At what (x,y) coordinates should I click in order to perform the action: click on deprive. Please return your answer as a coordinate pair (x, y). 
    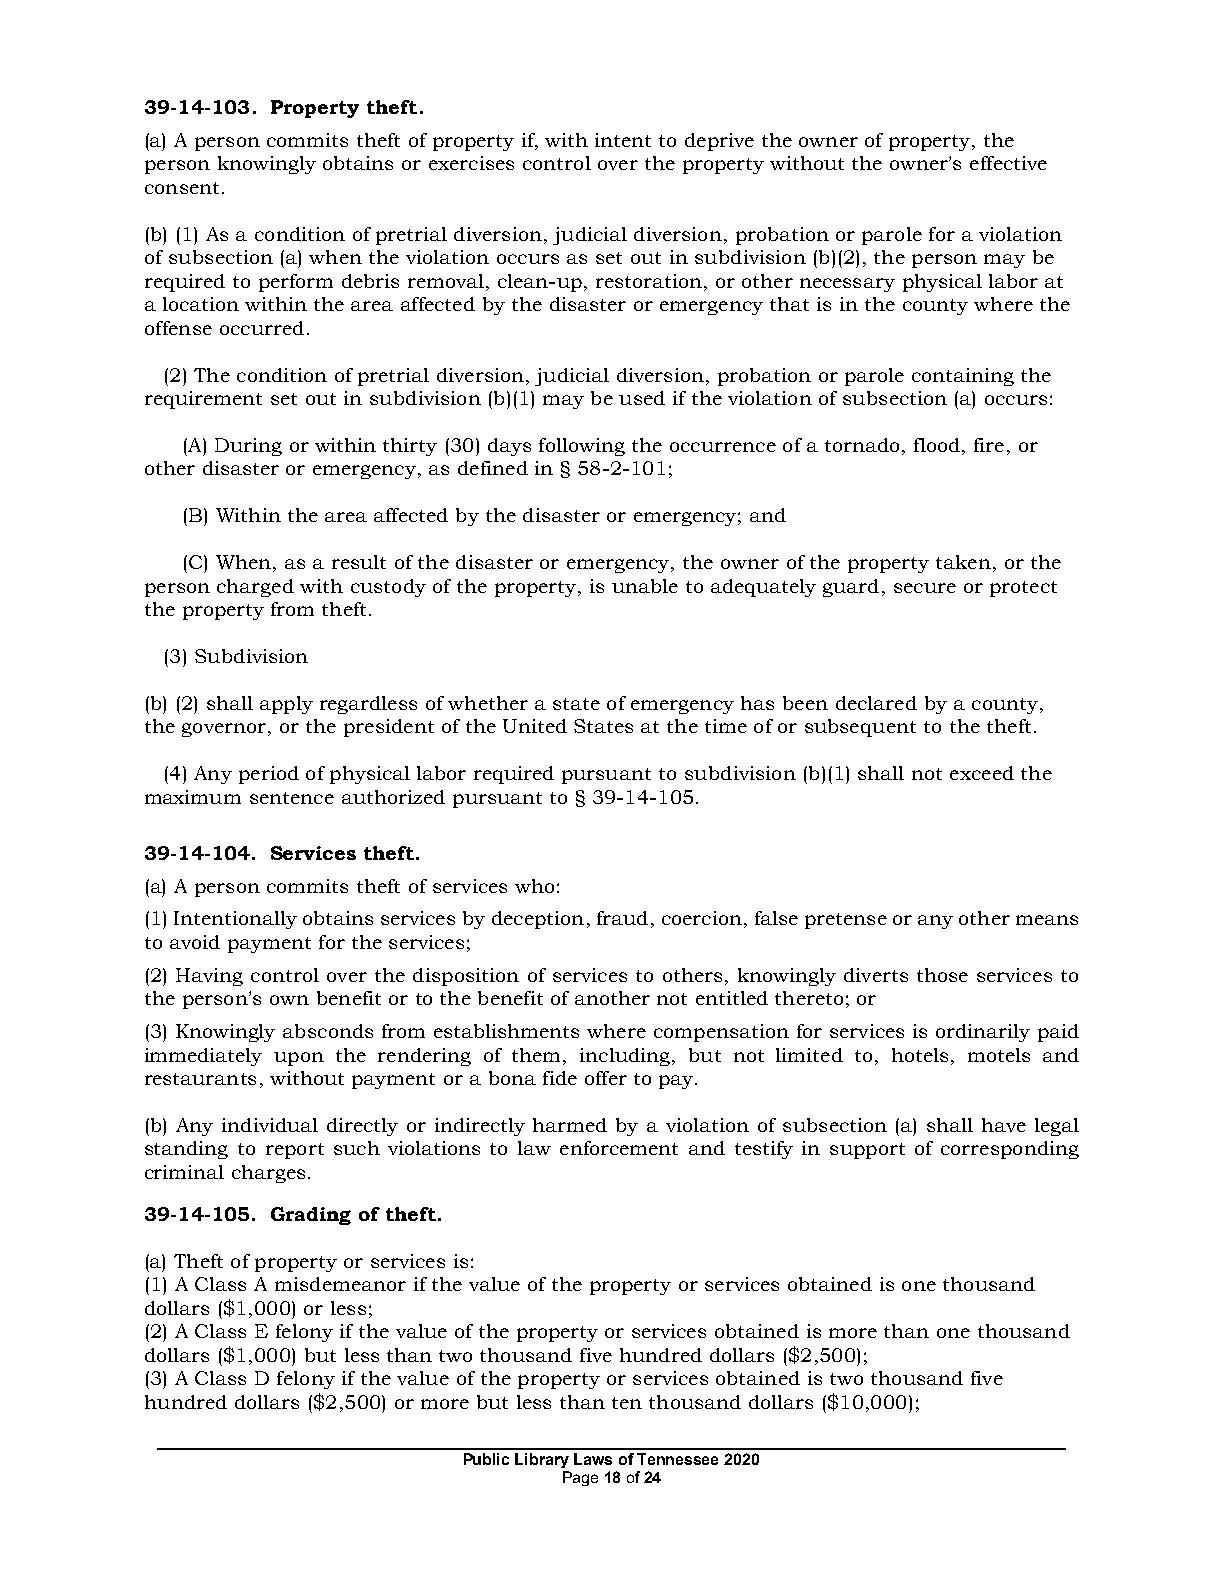
    Looking at the image, I should click on (719, 142).
